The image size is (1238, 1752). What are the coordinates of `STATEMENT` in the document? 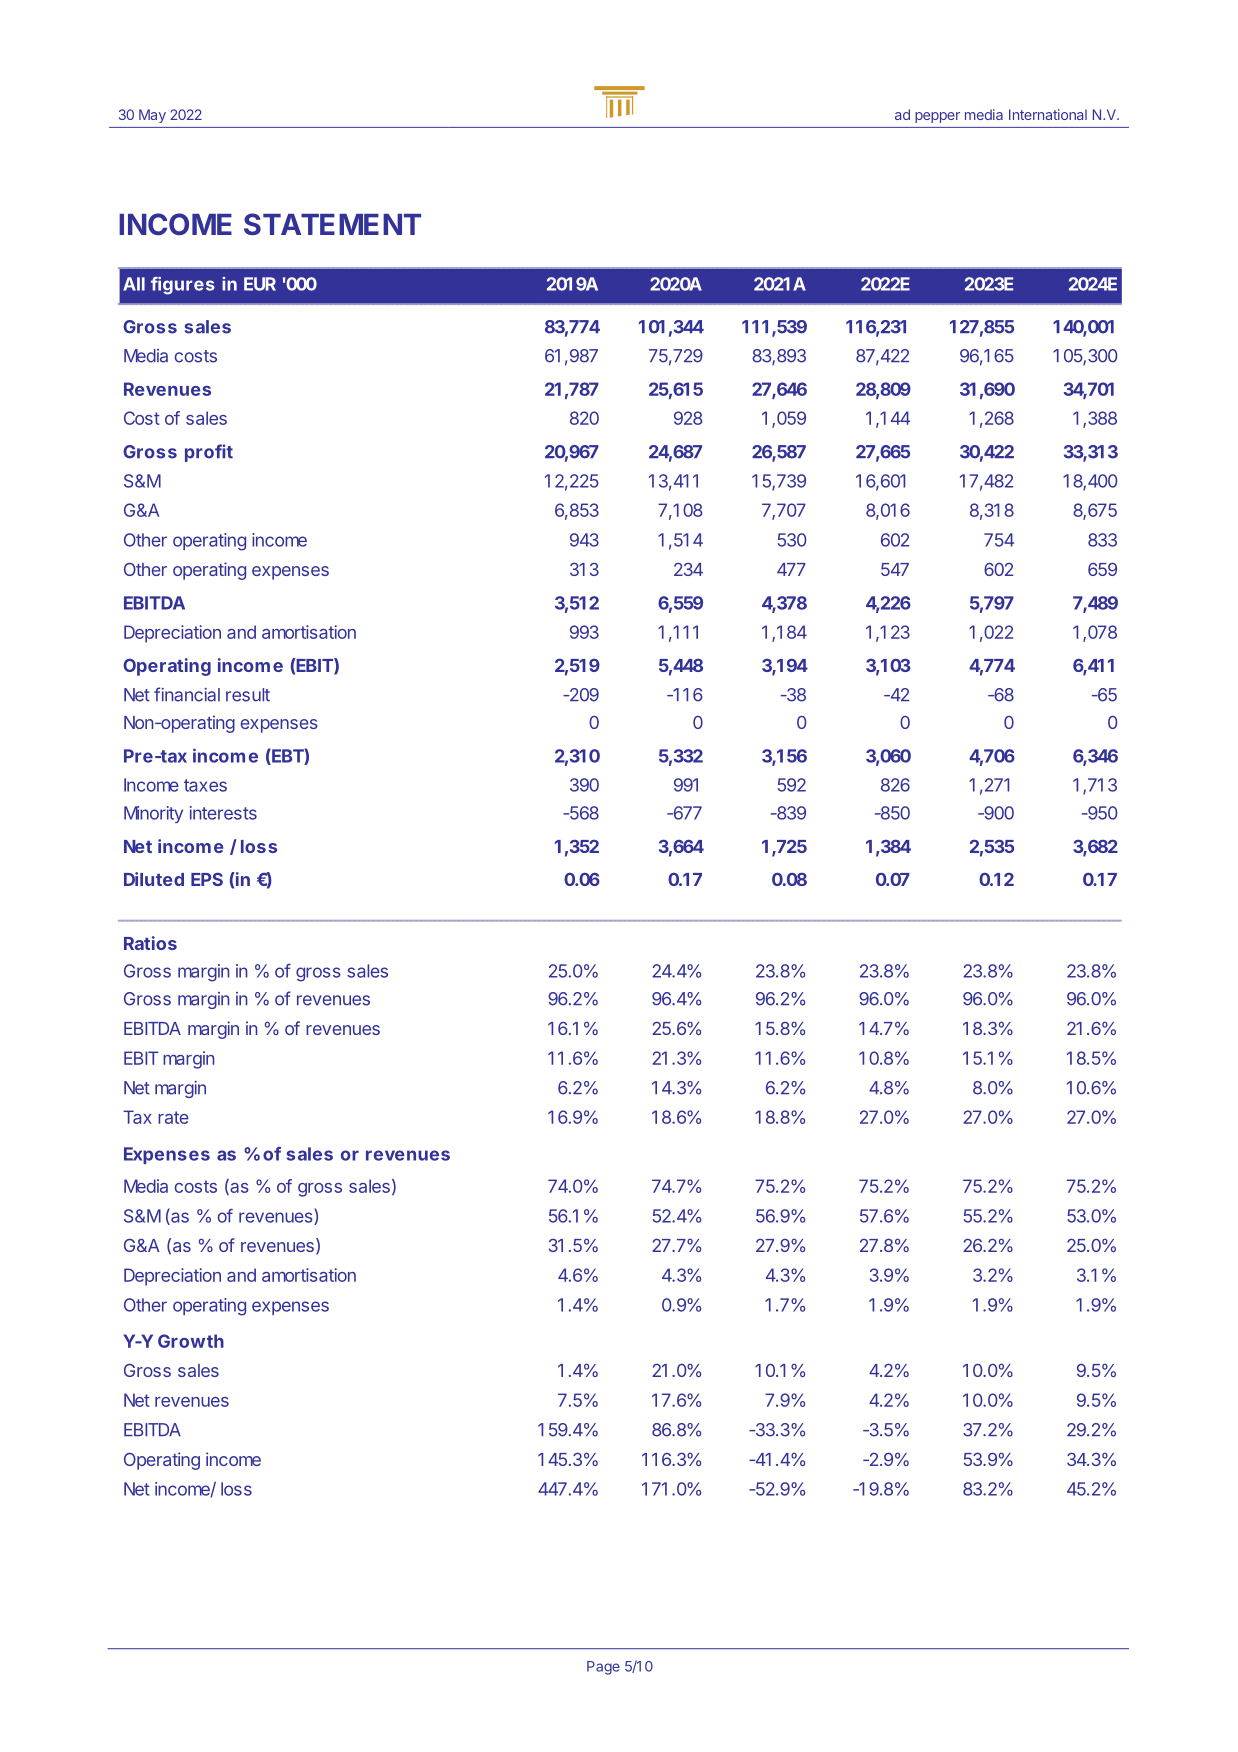 It's located at (332, 224).
